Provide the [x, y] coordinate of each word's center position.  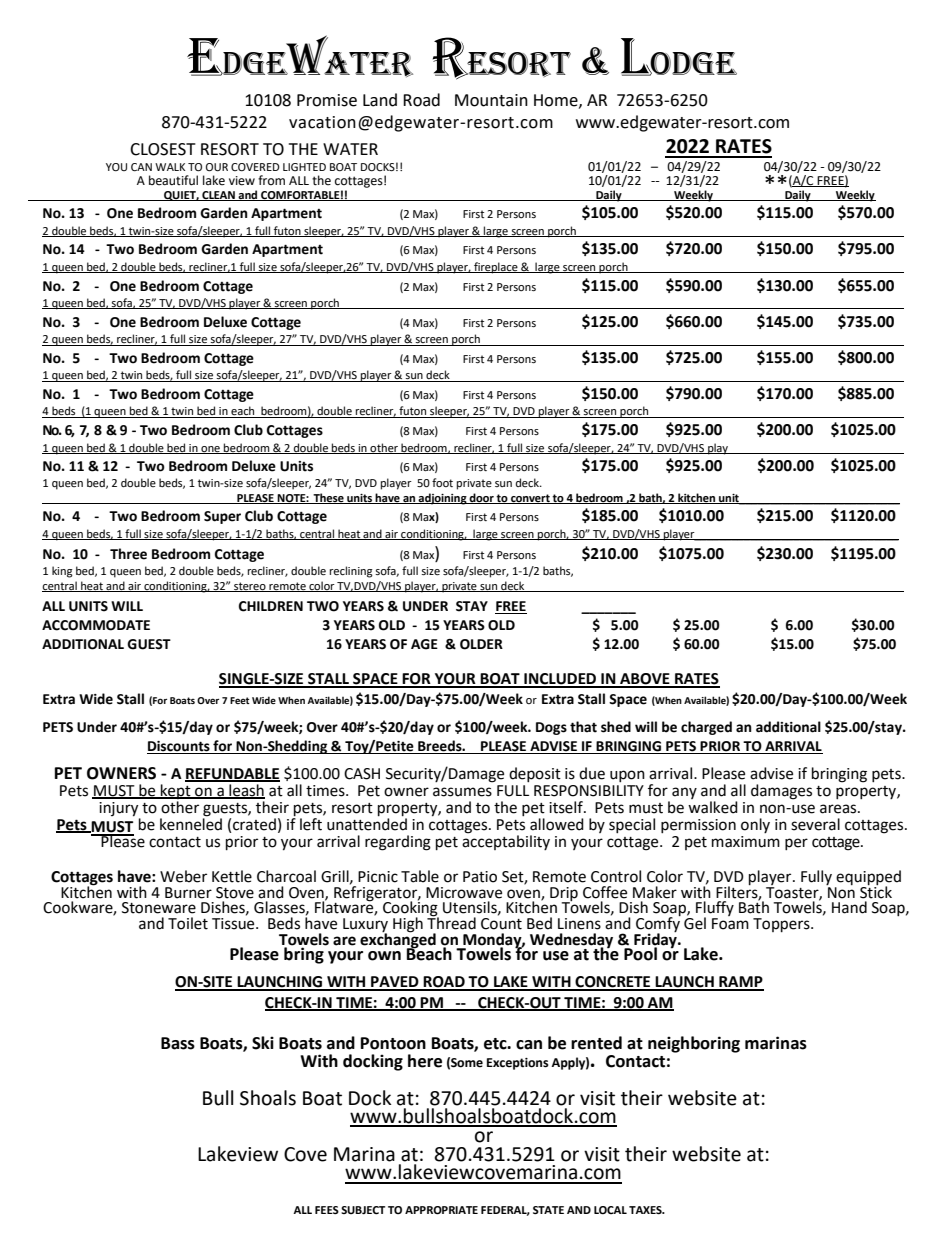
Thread [451, 922]
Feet [240, 700]
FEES [327, 1210]
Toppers [782, 925]
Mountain [491, 100]
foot [442, 482]
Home [557, 101]
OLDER [481, 644]
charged [706, 728]
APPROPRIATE [441, 1210]
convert [530, 499]
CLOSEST [163, 149]
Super [222, 517]
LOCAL [610, 1210]
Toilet [188, 923]
